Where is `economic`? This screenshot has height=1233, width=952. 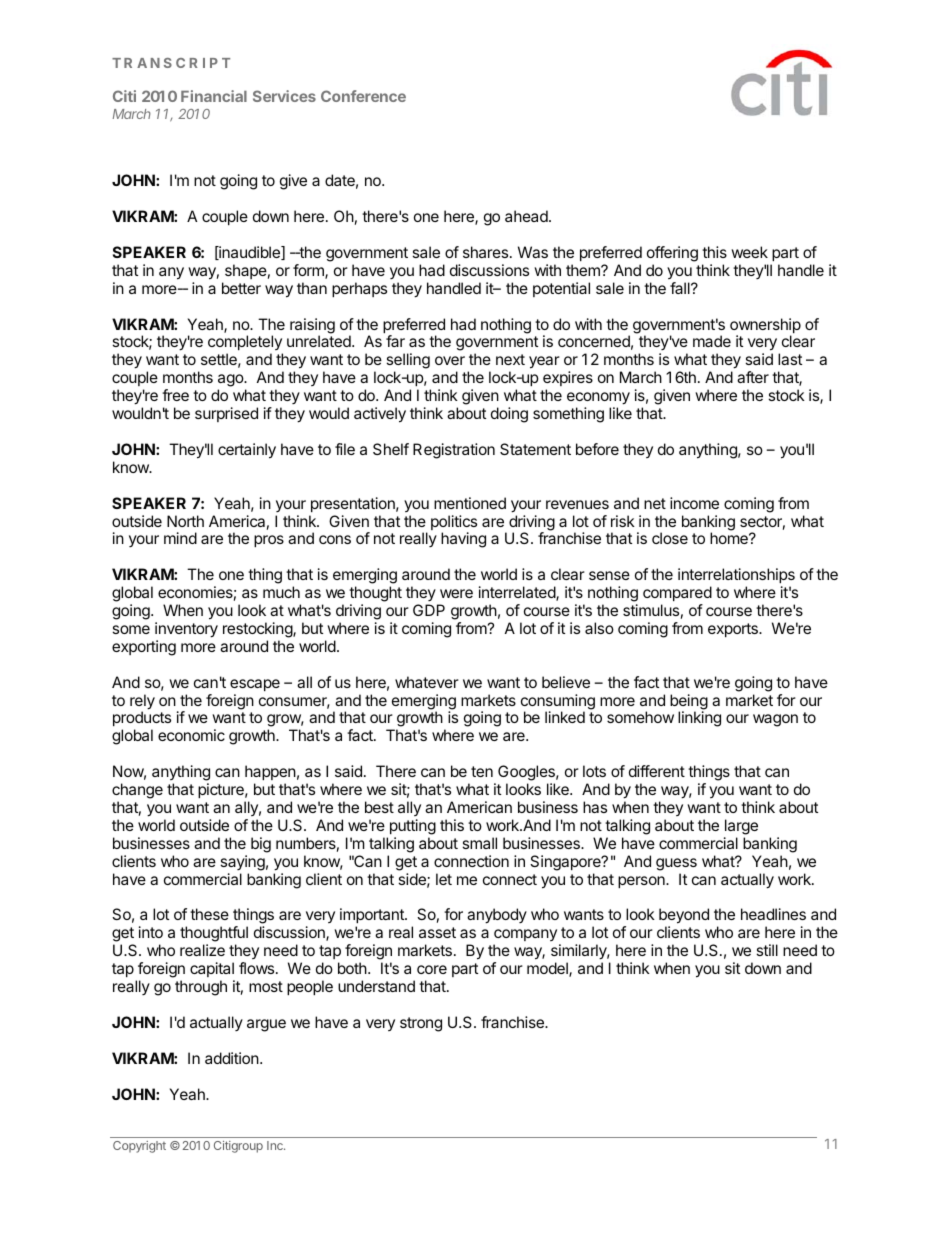
economic is located at coordinates (191, 735).
